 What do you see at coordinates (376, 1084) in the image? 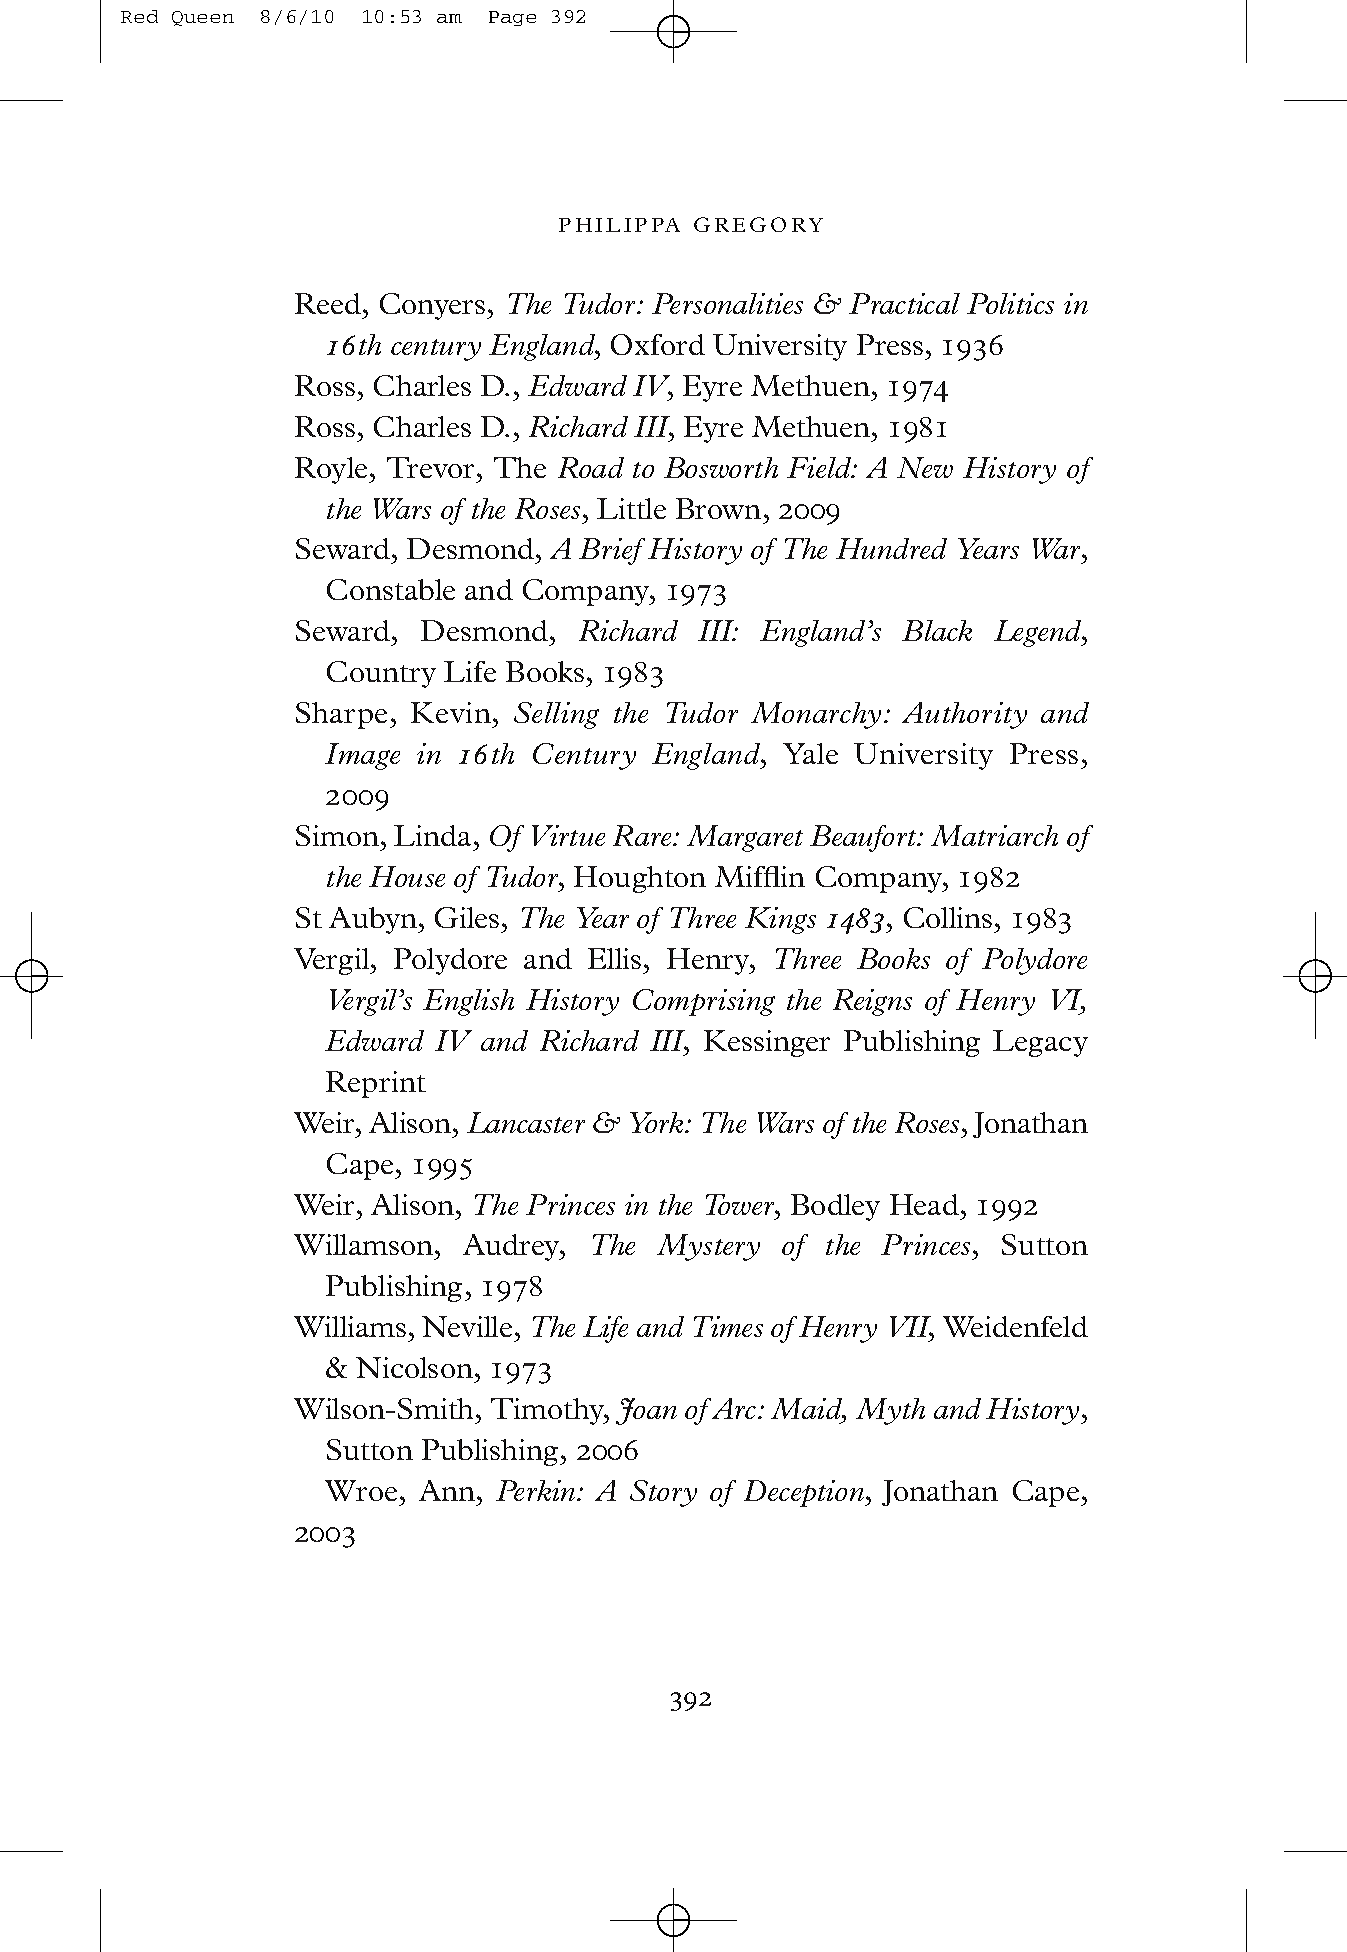
I see `Reprint` at bounding box center [376, 1084].
